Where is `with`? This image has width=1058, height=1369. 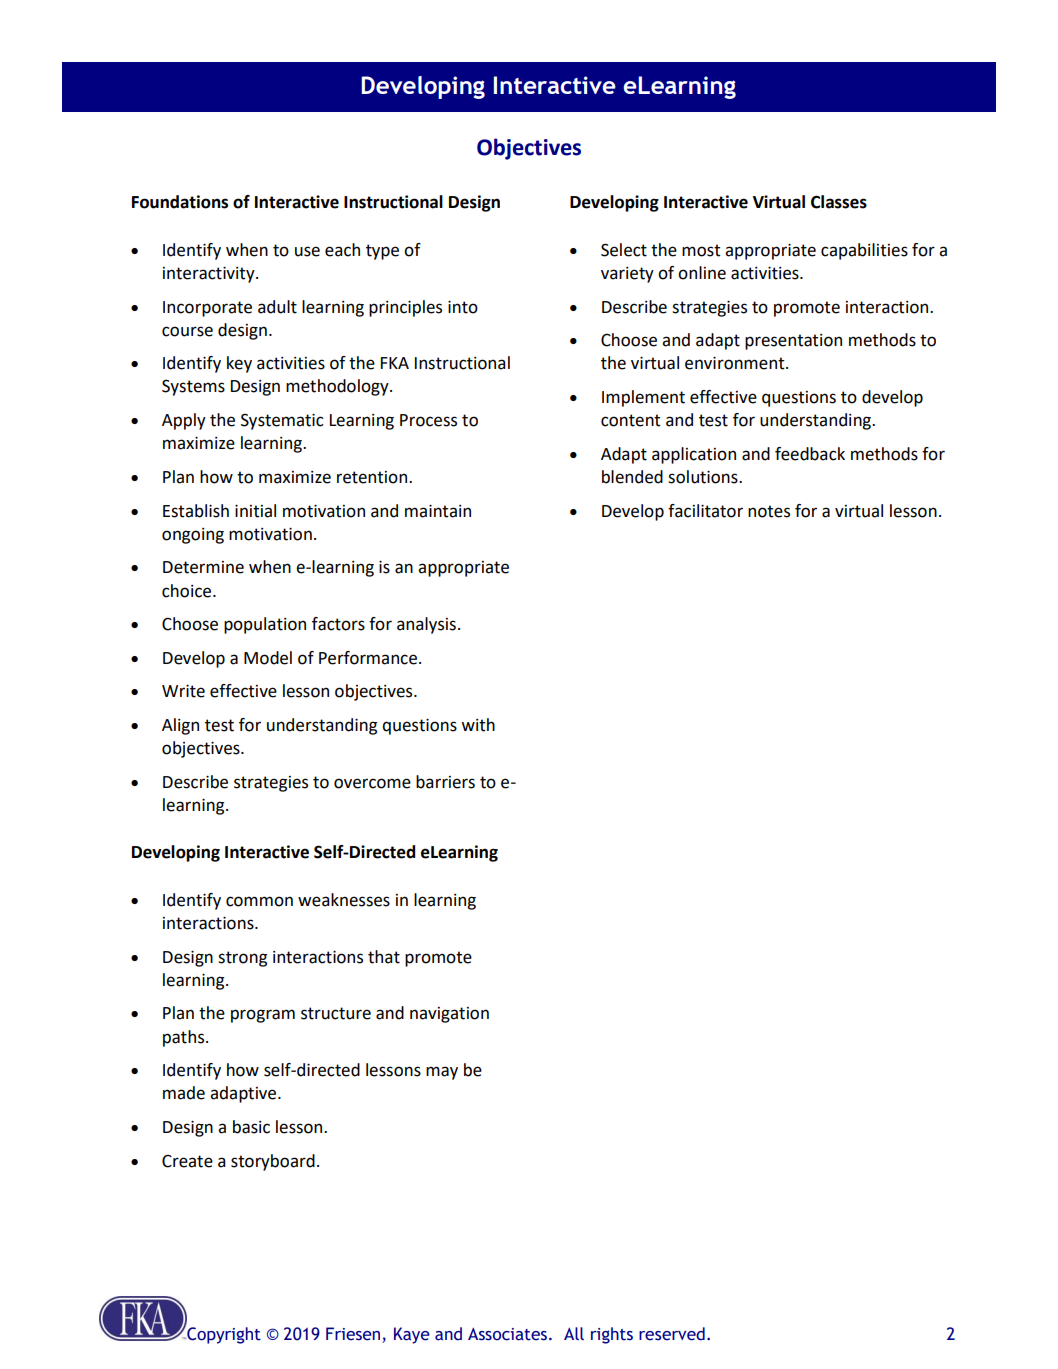
with is located at coordinates (478, 725).
